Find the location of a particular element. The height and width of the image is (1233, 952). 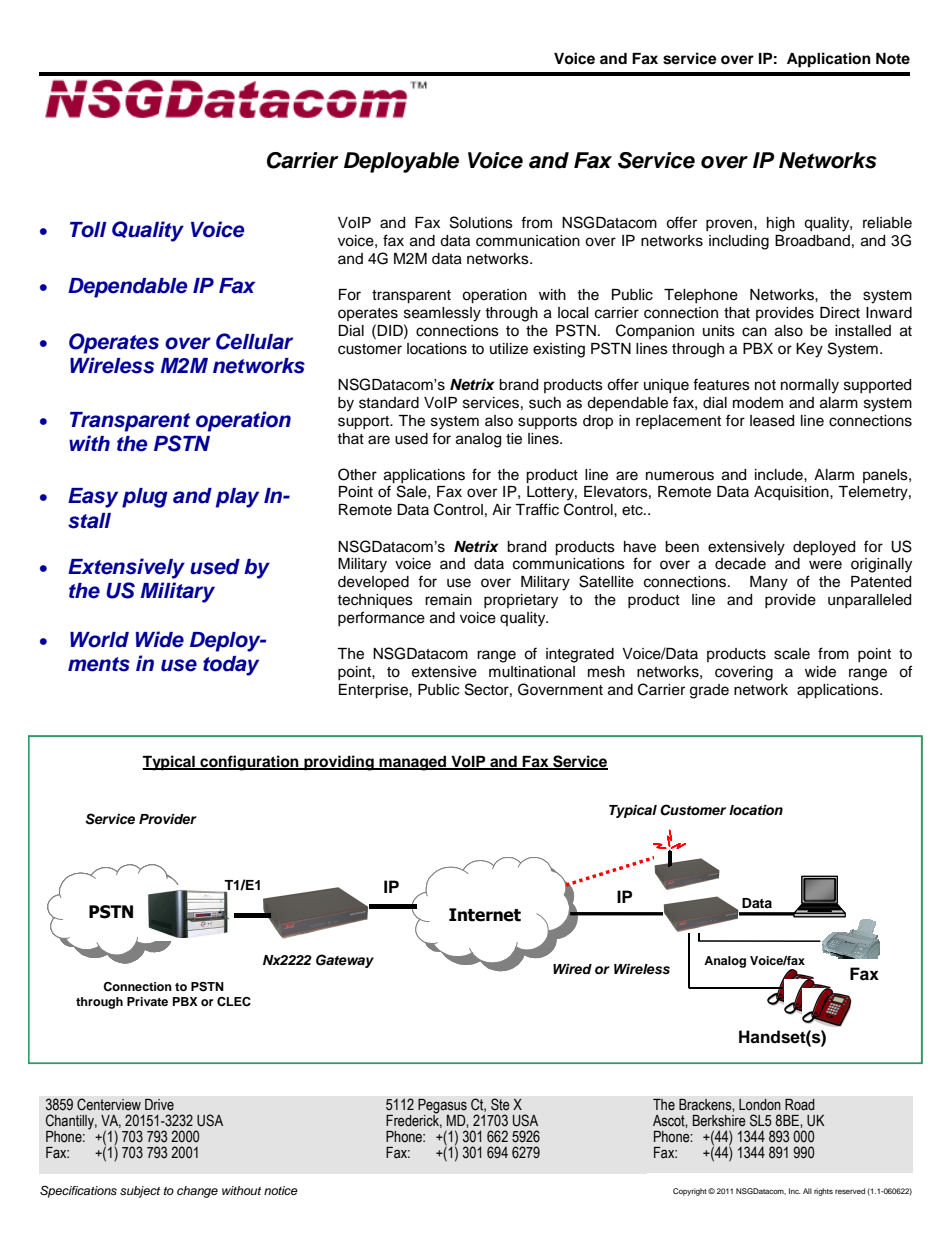

today is located at coordinates (231, 666).
